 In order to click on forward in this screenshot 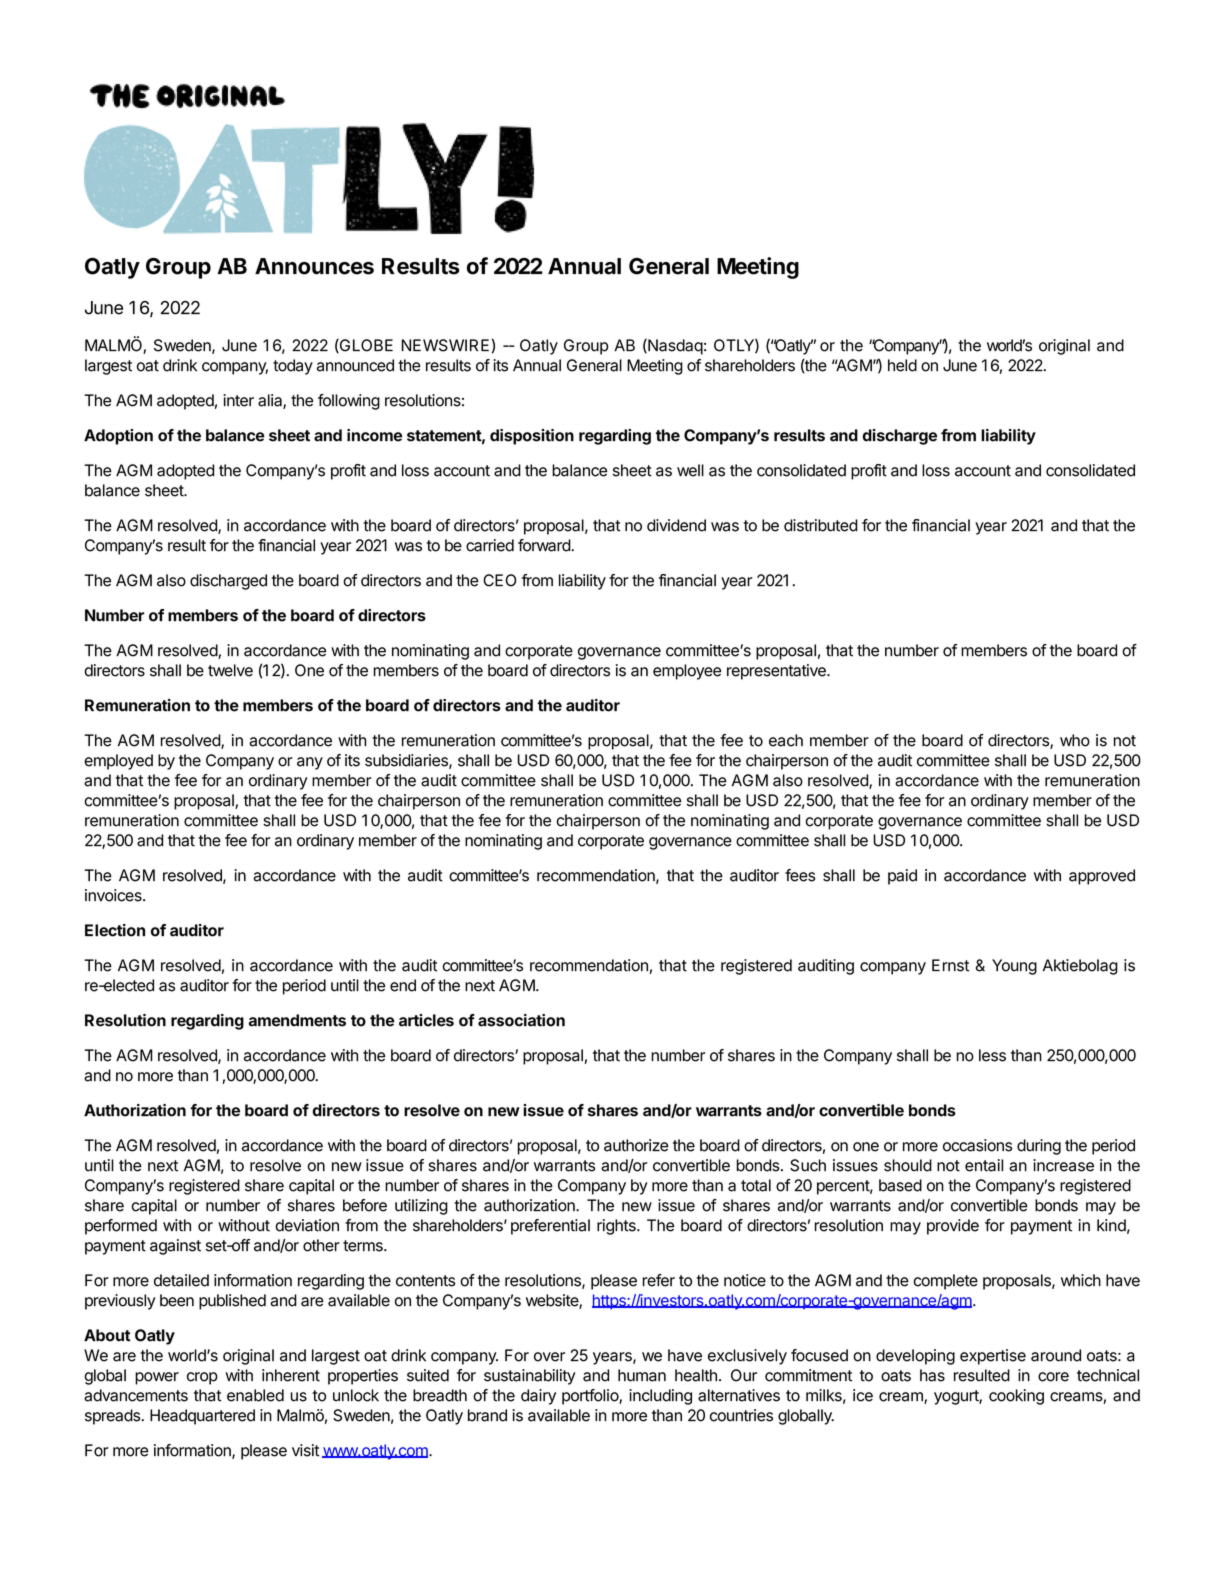, I will do `click(545, 545)`.
